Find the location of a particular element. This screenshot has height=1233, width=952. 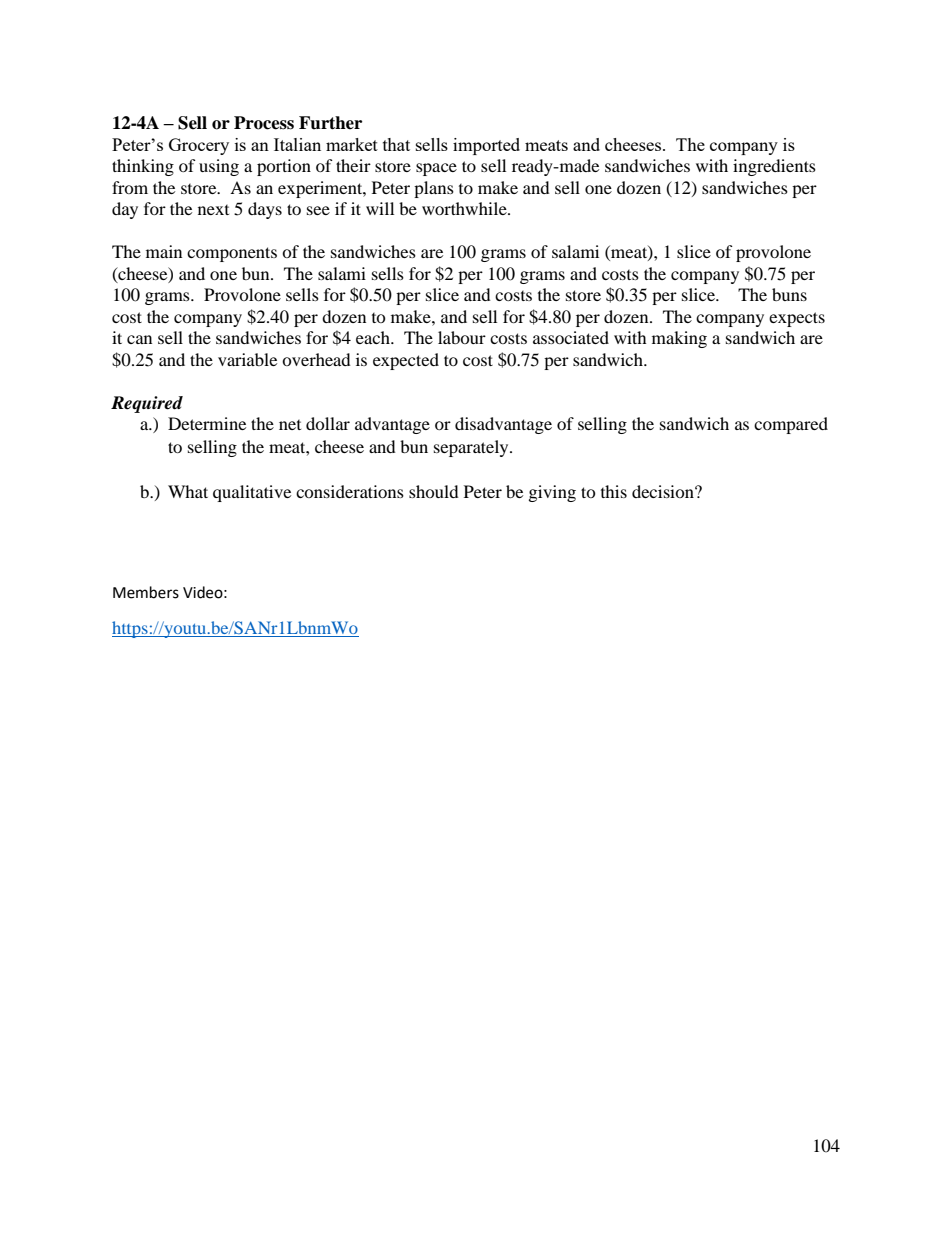

Members is located at coordinates (146, 592).
